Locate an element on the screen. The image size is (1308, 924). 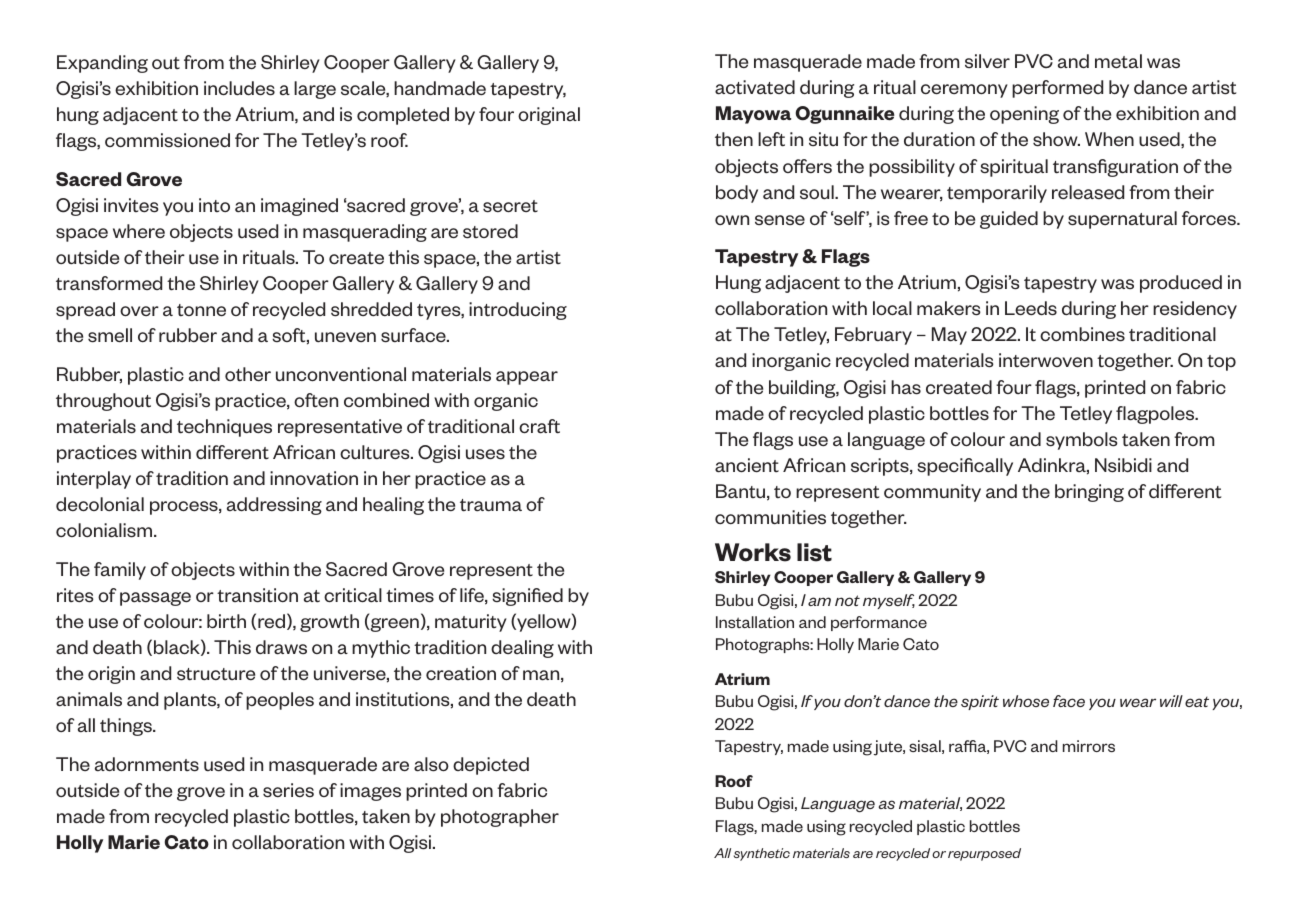
repurposed is located at coordinates (984, 854).
